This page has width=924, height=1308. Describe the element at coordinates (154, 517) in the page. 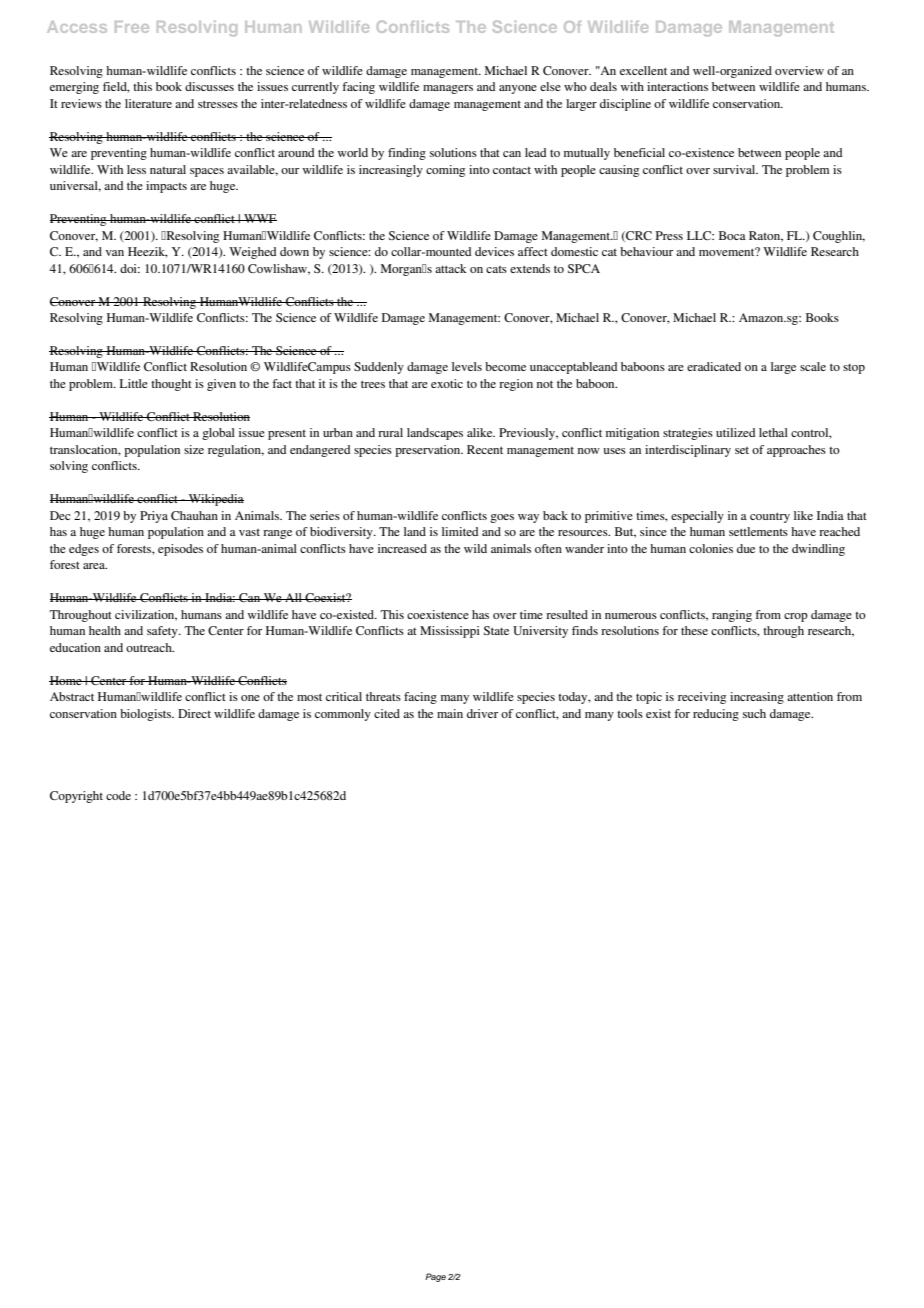

I see `Priya` at that location.
